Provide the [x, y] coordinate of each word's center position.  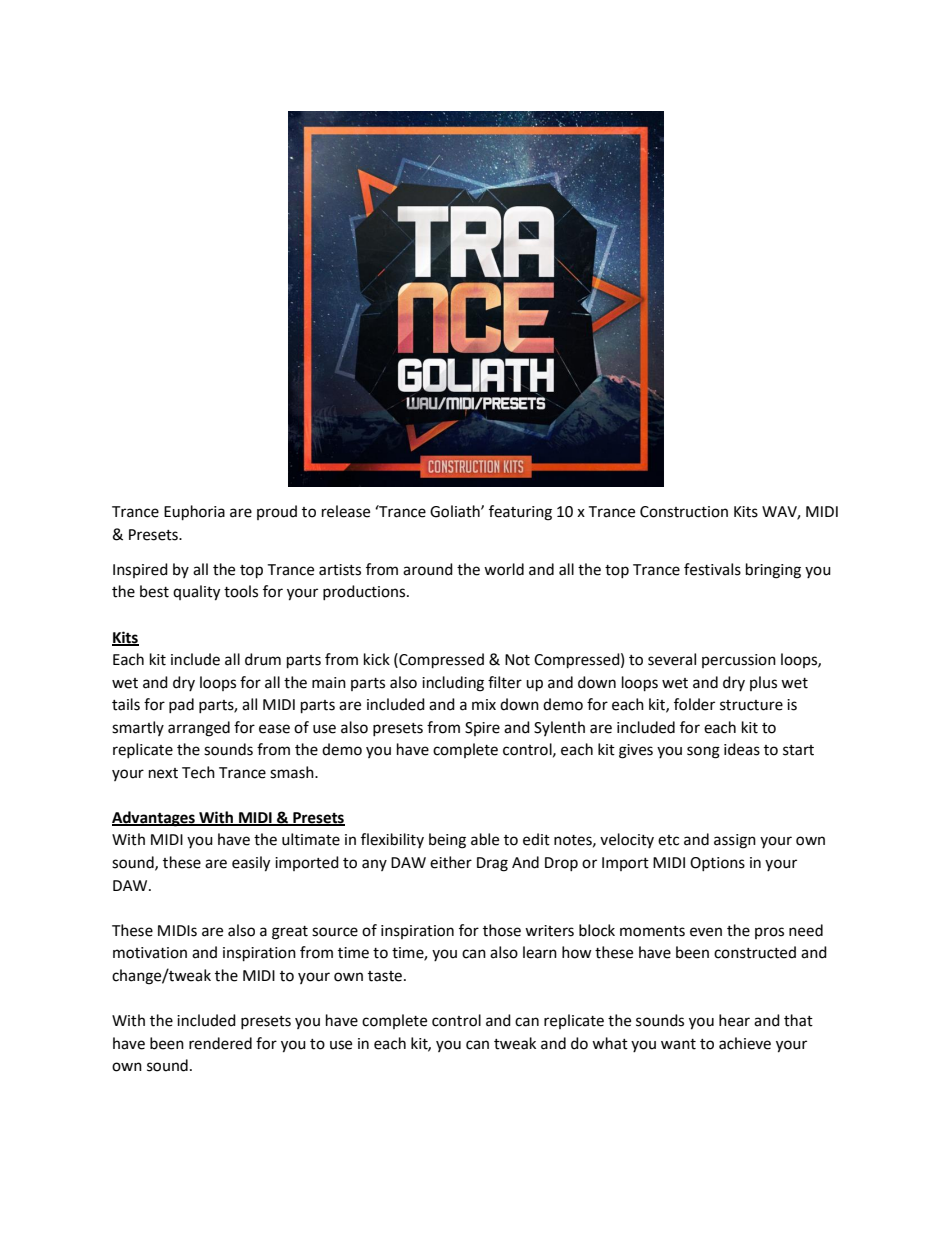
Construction [684, 512]
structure [751, 705]
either [451, 862]
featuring [520, 513]
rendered [220, 1043]
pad [181, 705]
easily [251, 864]
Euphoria [194, 513]
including [453, 684]
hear [734, 1020]
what [610, 1043]
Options [717, 864]
